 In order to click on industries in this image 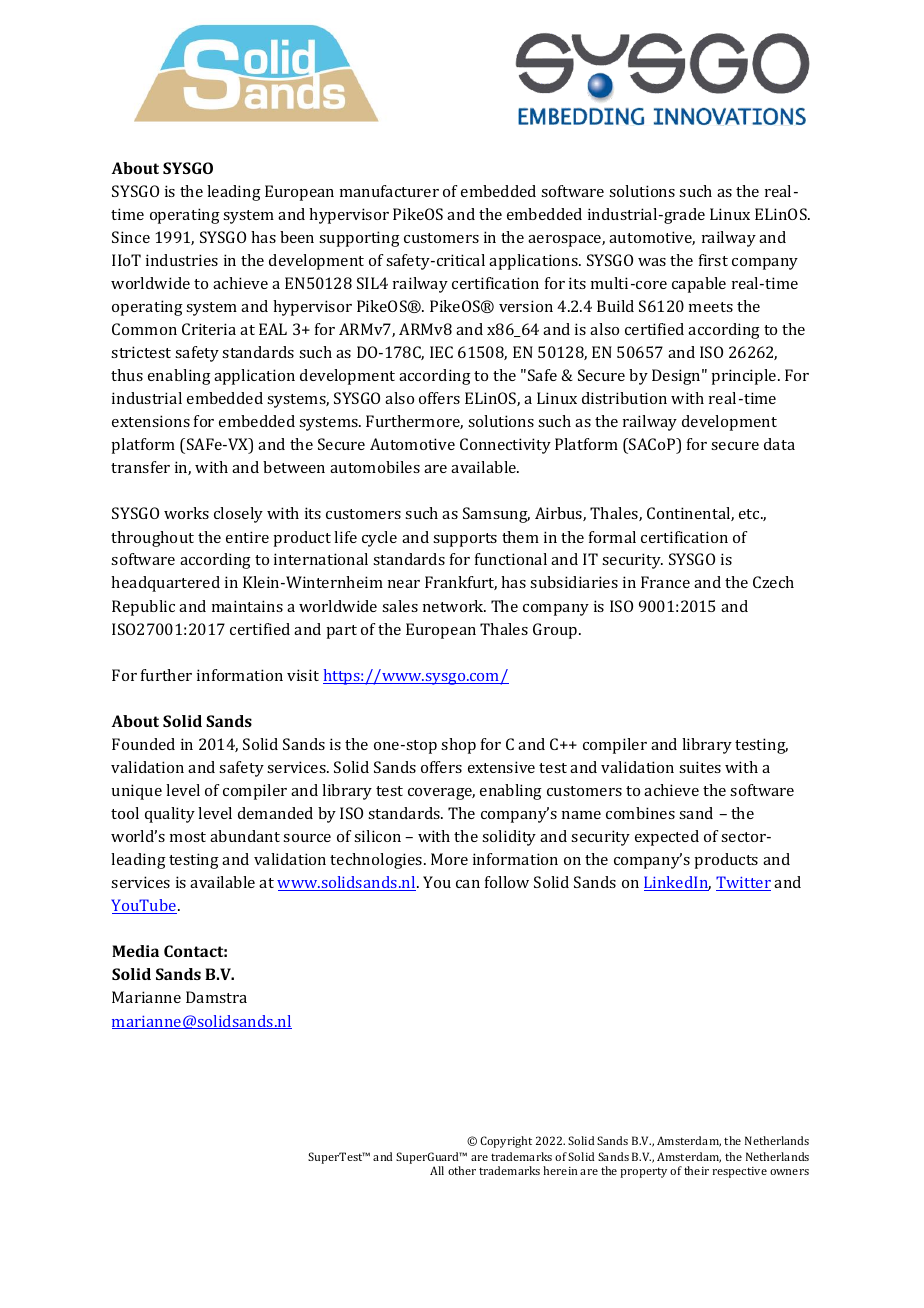, I will do `click(182, 260)`.
